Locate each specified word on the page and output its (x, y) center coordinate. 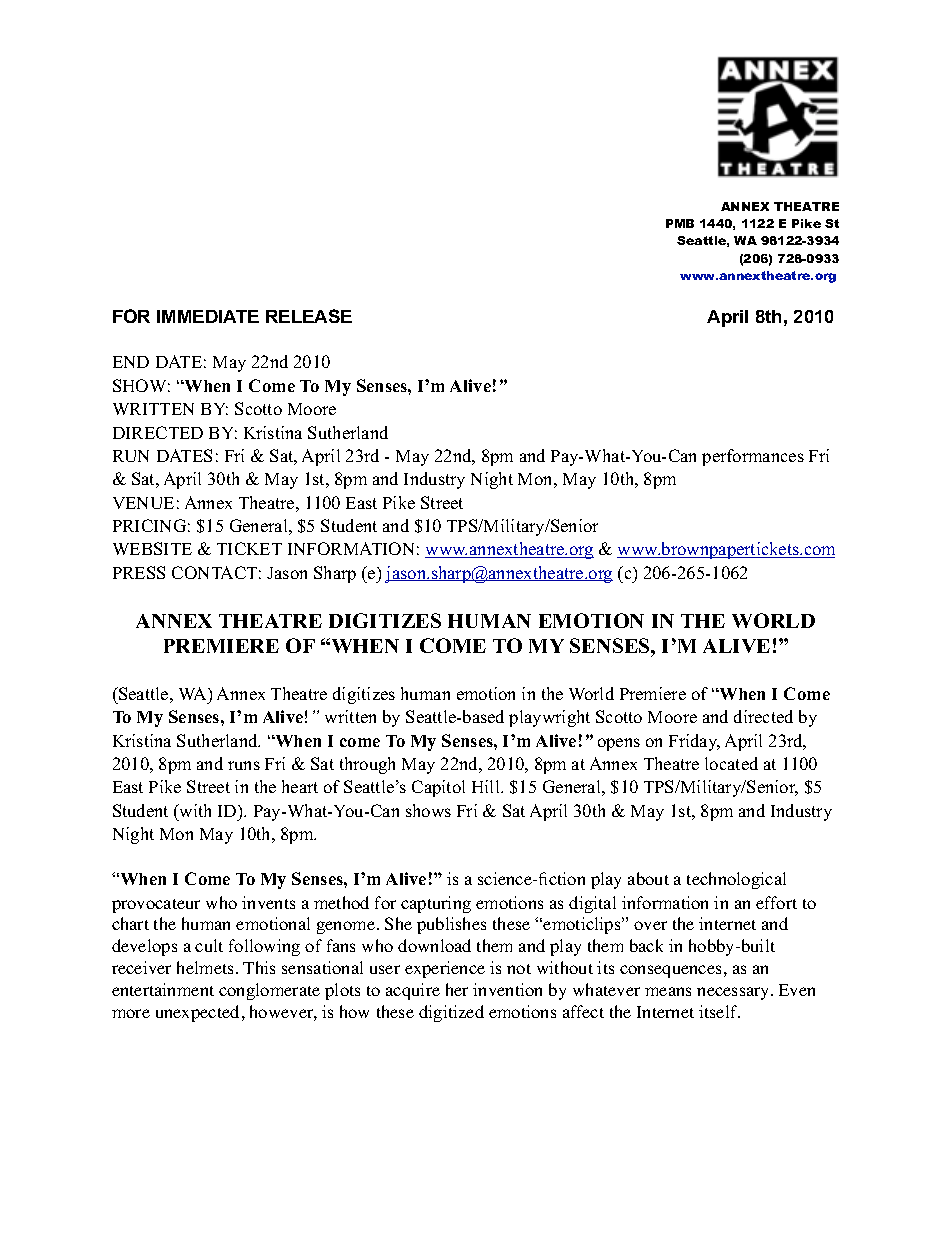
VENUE (143, 503)
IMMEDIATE (208, 316)
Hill (487, 786)
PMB (680, 223)
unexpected (197, 1013)
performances (753, 457)
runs (244, 765)
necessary (734, 993)
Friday (694, 742)
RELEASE (309, 316)
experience (445, 969)
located (731, 763)
